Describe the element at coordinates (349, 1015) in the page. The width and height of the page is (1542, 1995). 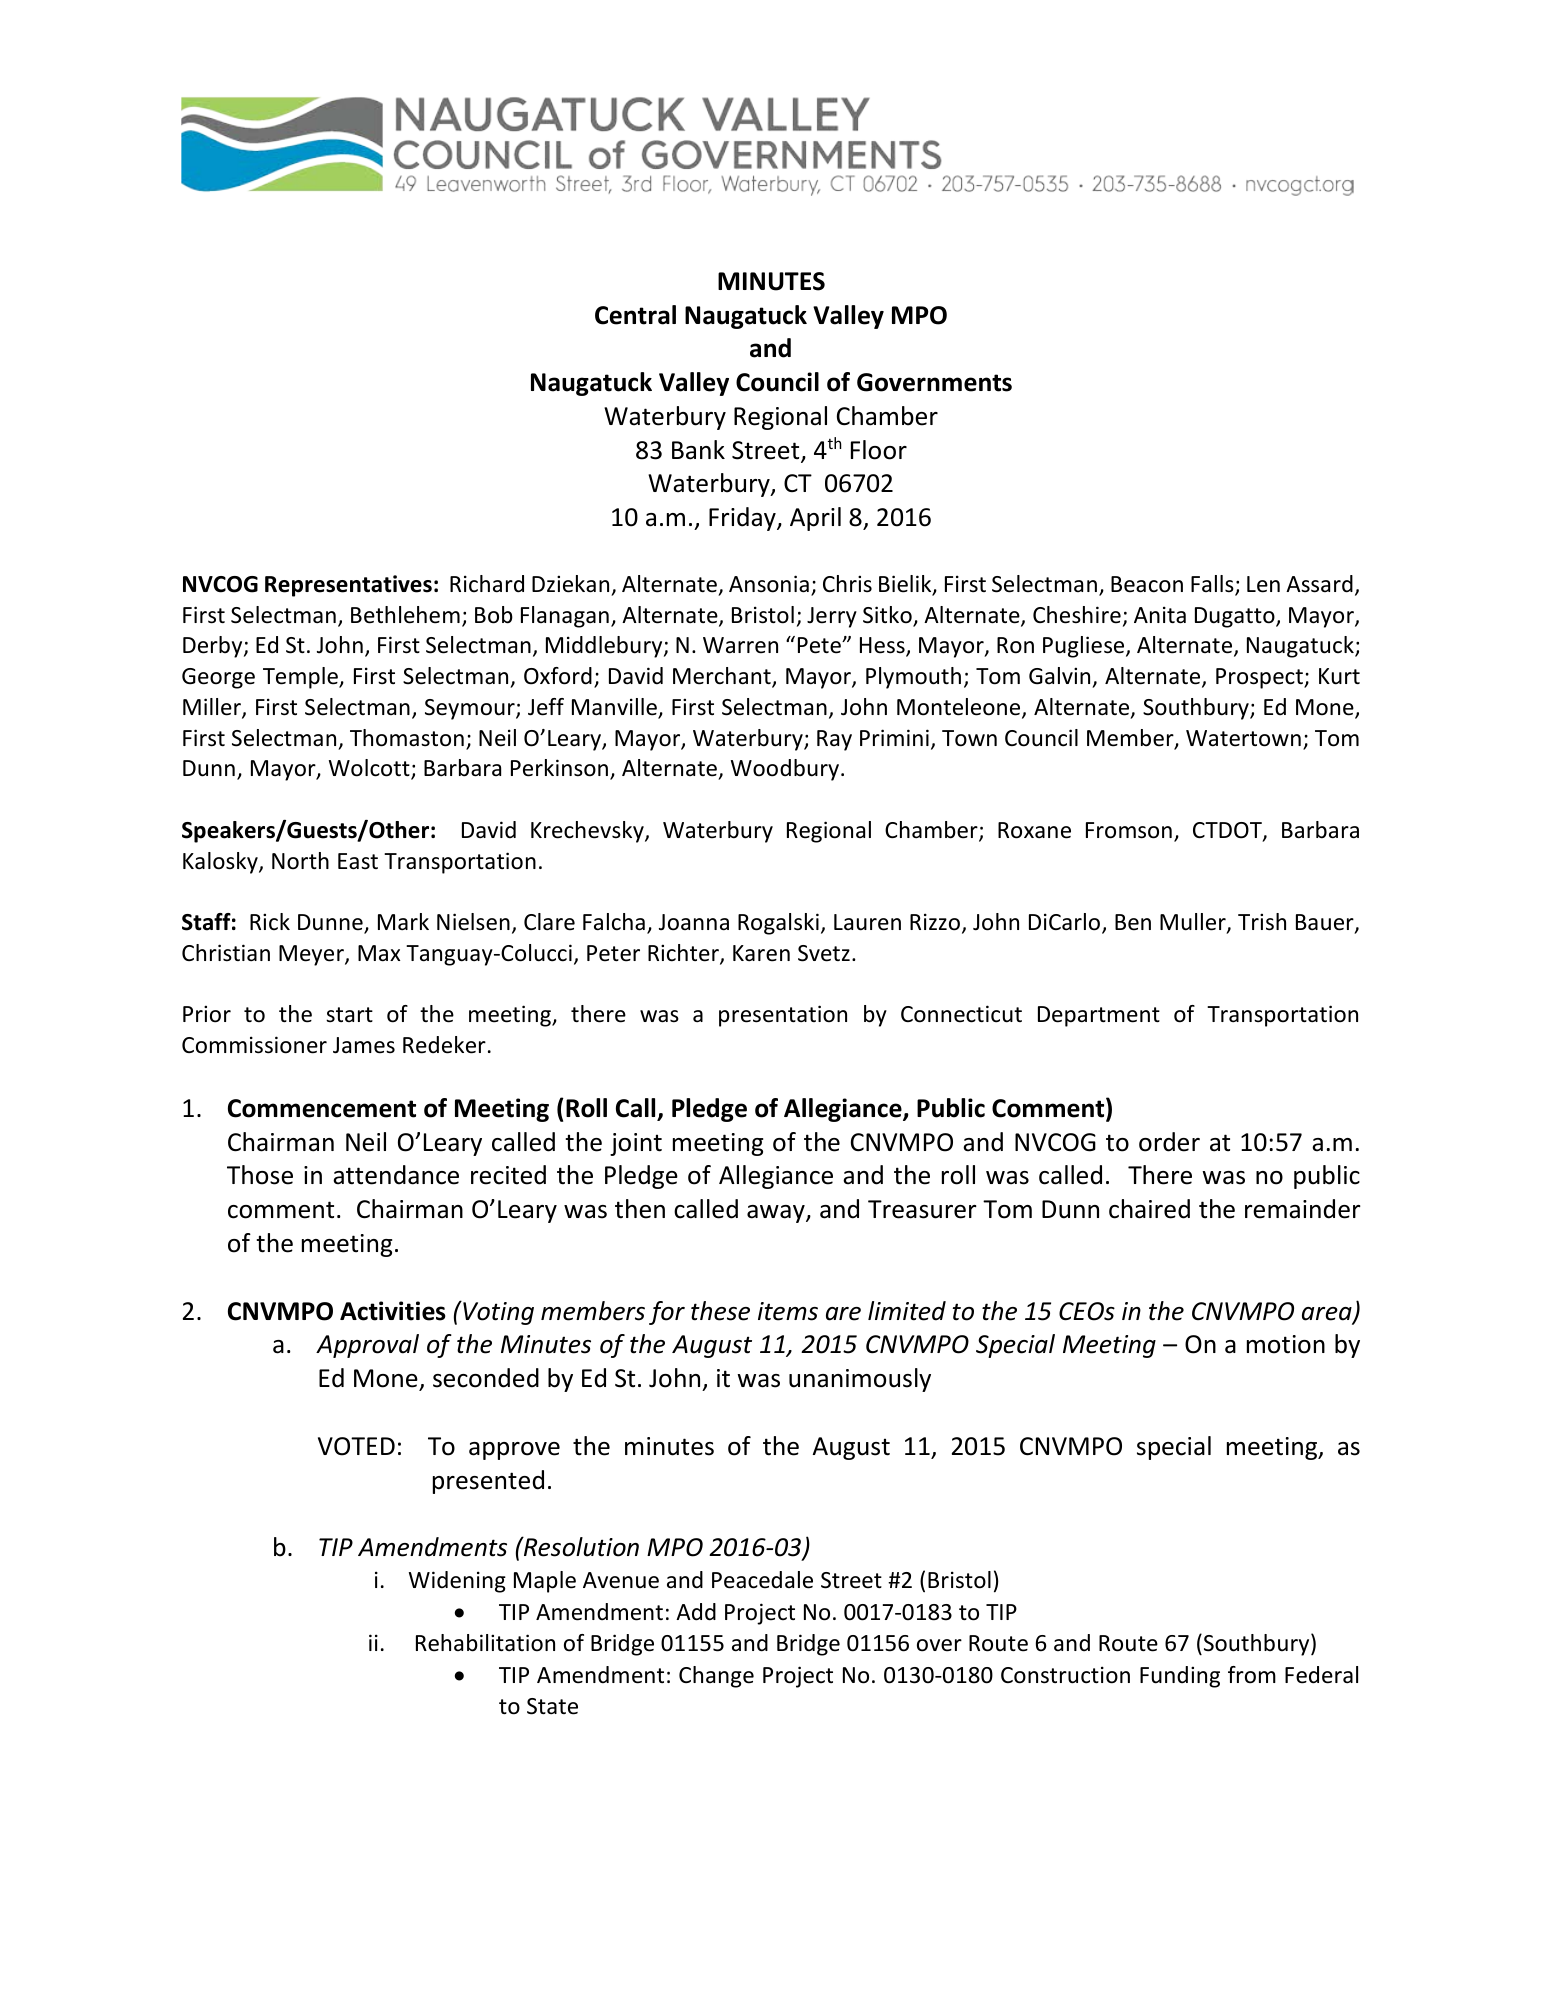
I see `start` at that location.
